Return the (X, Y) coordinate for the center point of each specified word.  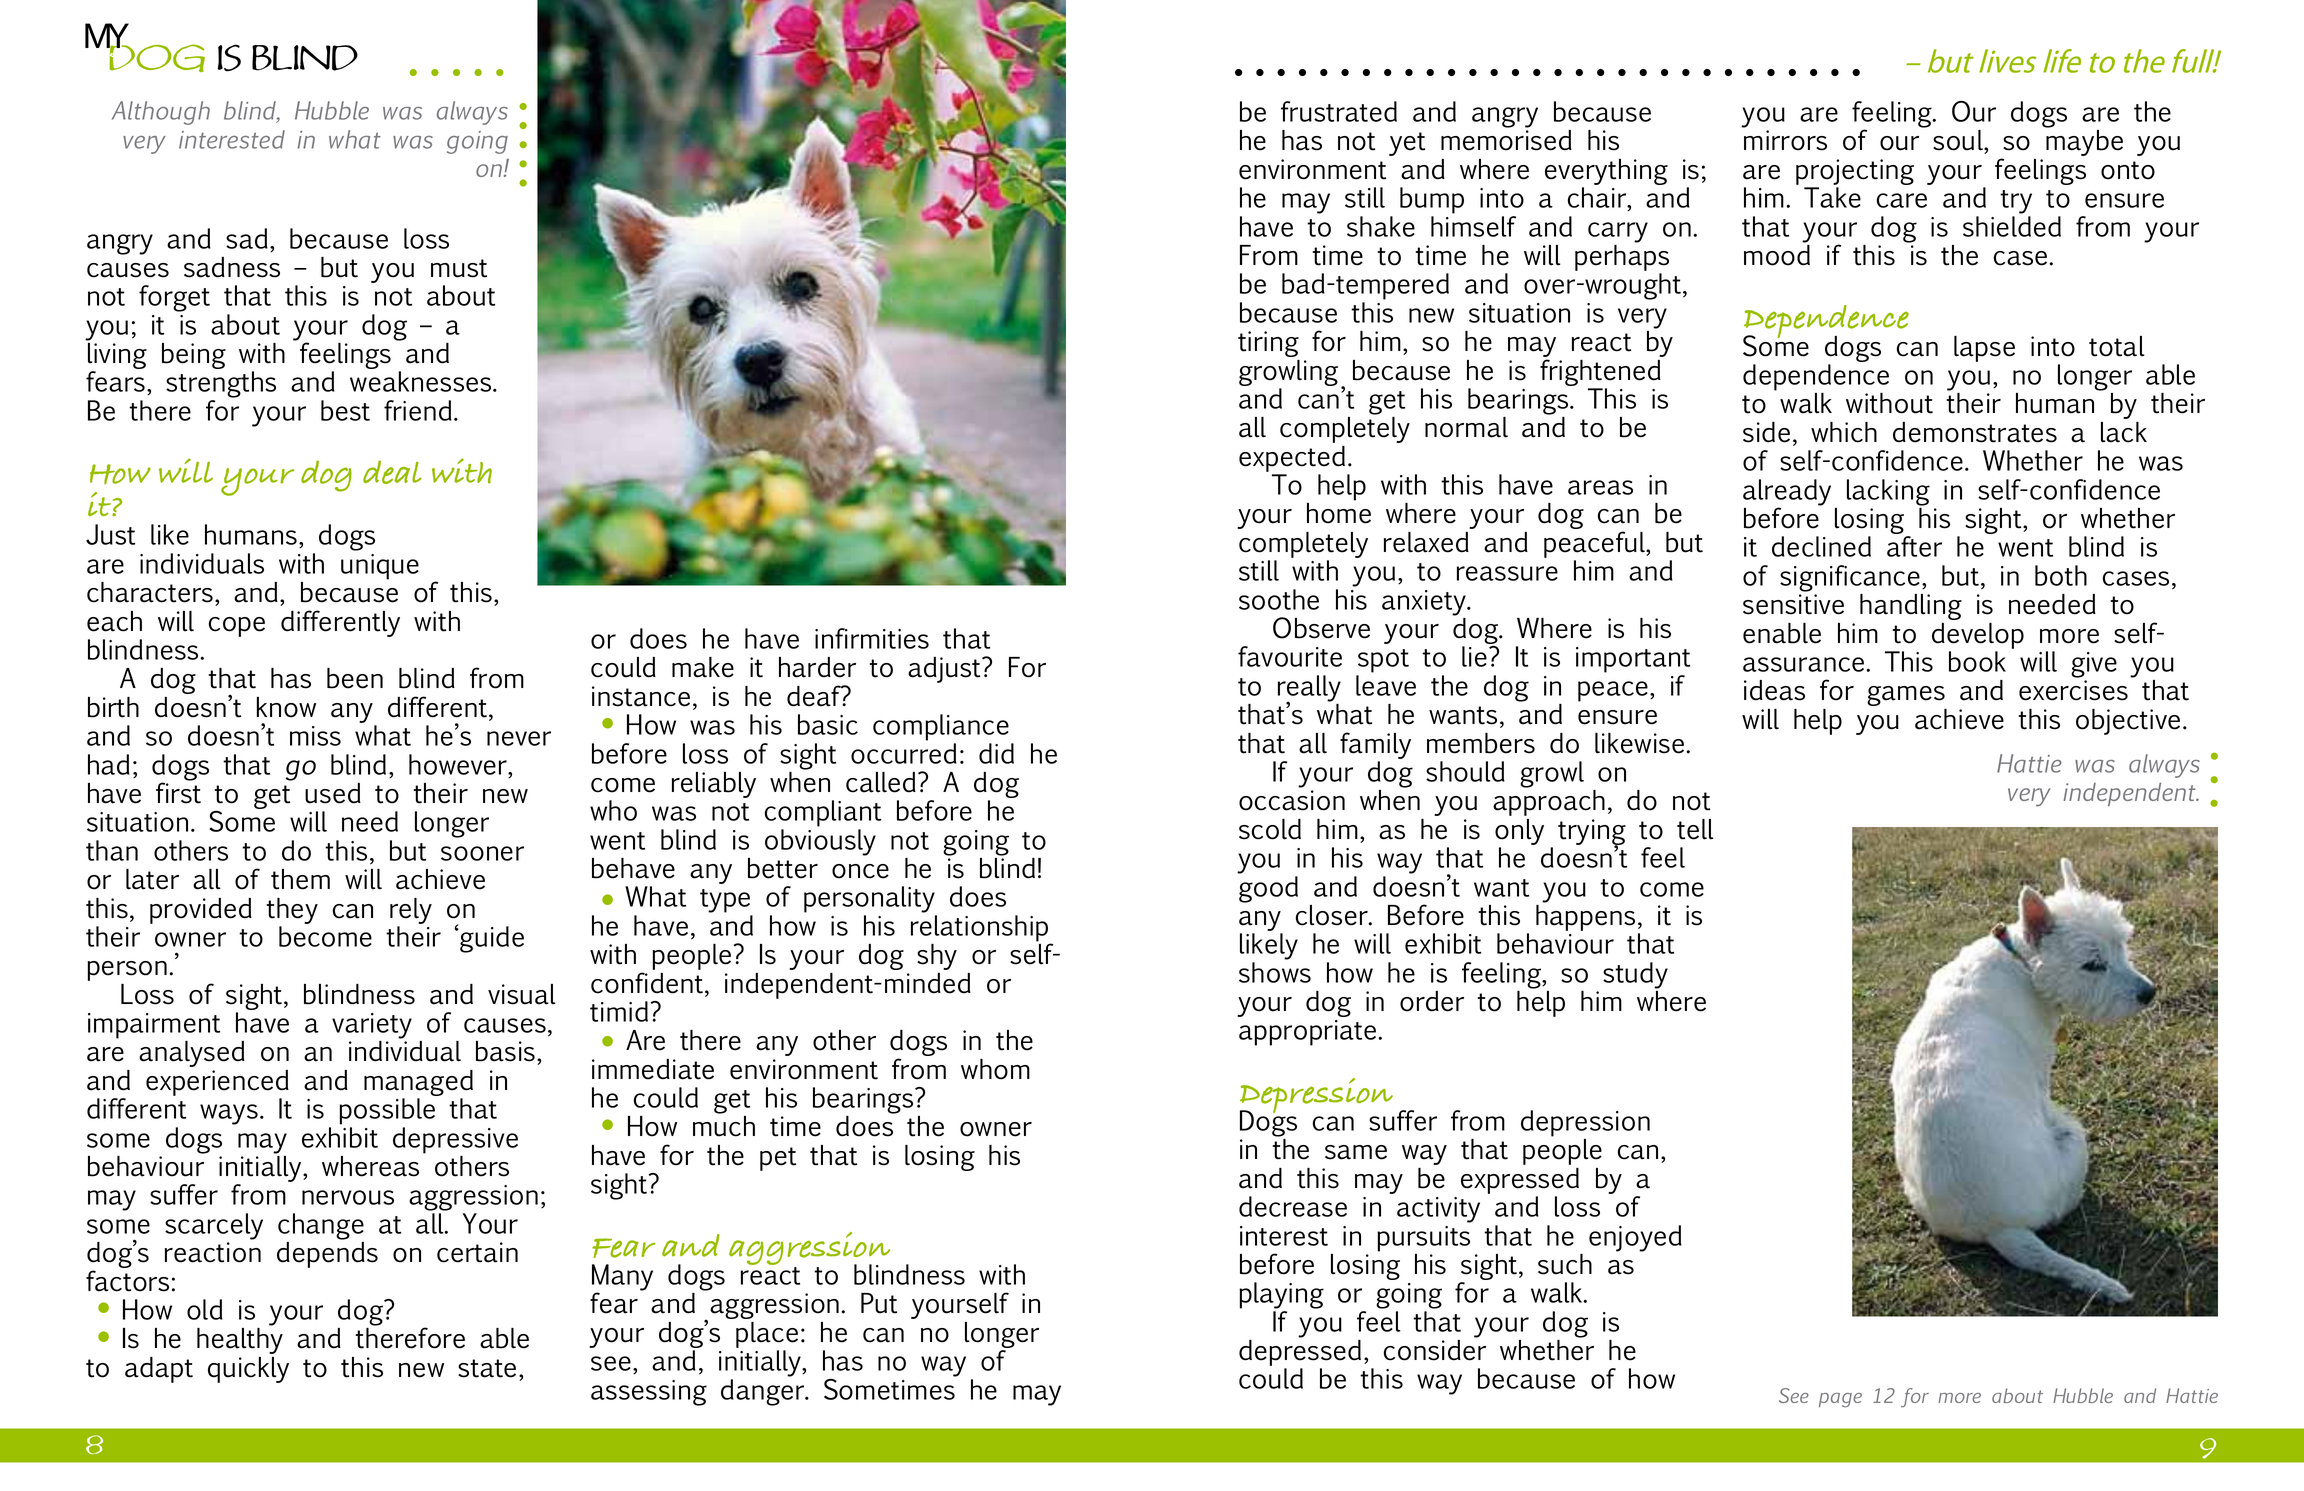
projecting (1855, 173)
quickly (248, 1370)
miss (315, 736)
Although (161, 113)
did (996, 753)
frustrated (1339, 111)
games (1906, 696)
